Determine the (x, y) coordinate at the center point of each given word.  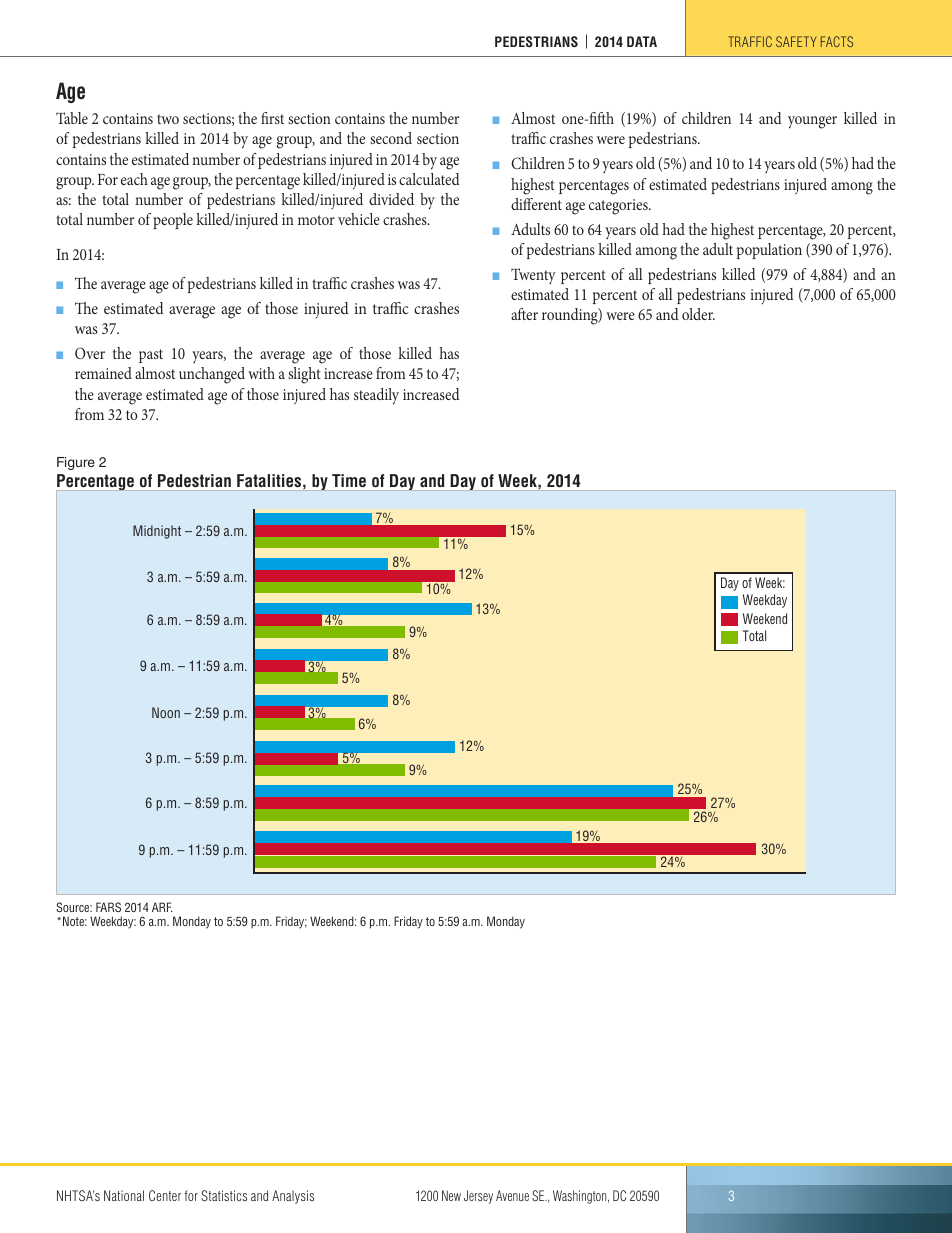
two (168, 119)
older (698, 314)
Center (165, 1195)
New (451, 1195)
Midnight (157, 532)
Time (349, 480)
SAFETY (796, 41)
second (391, 138)
